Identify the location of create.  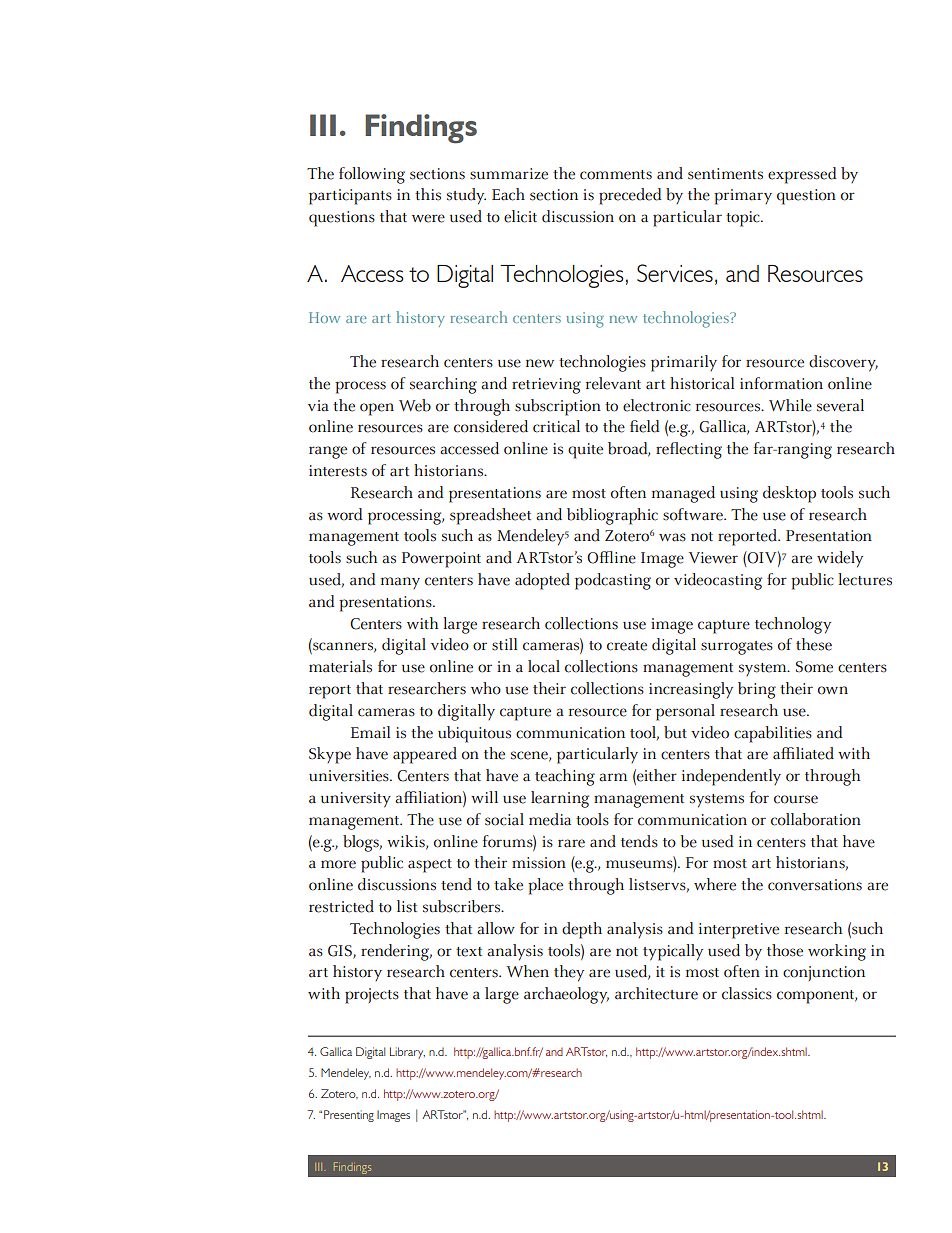
(627, 646).
